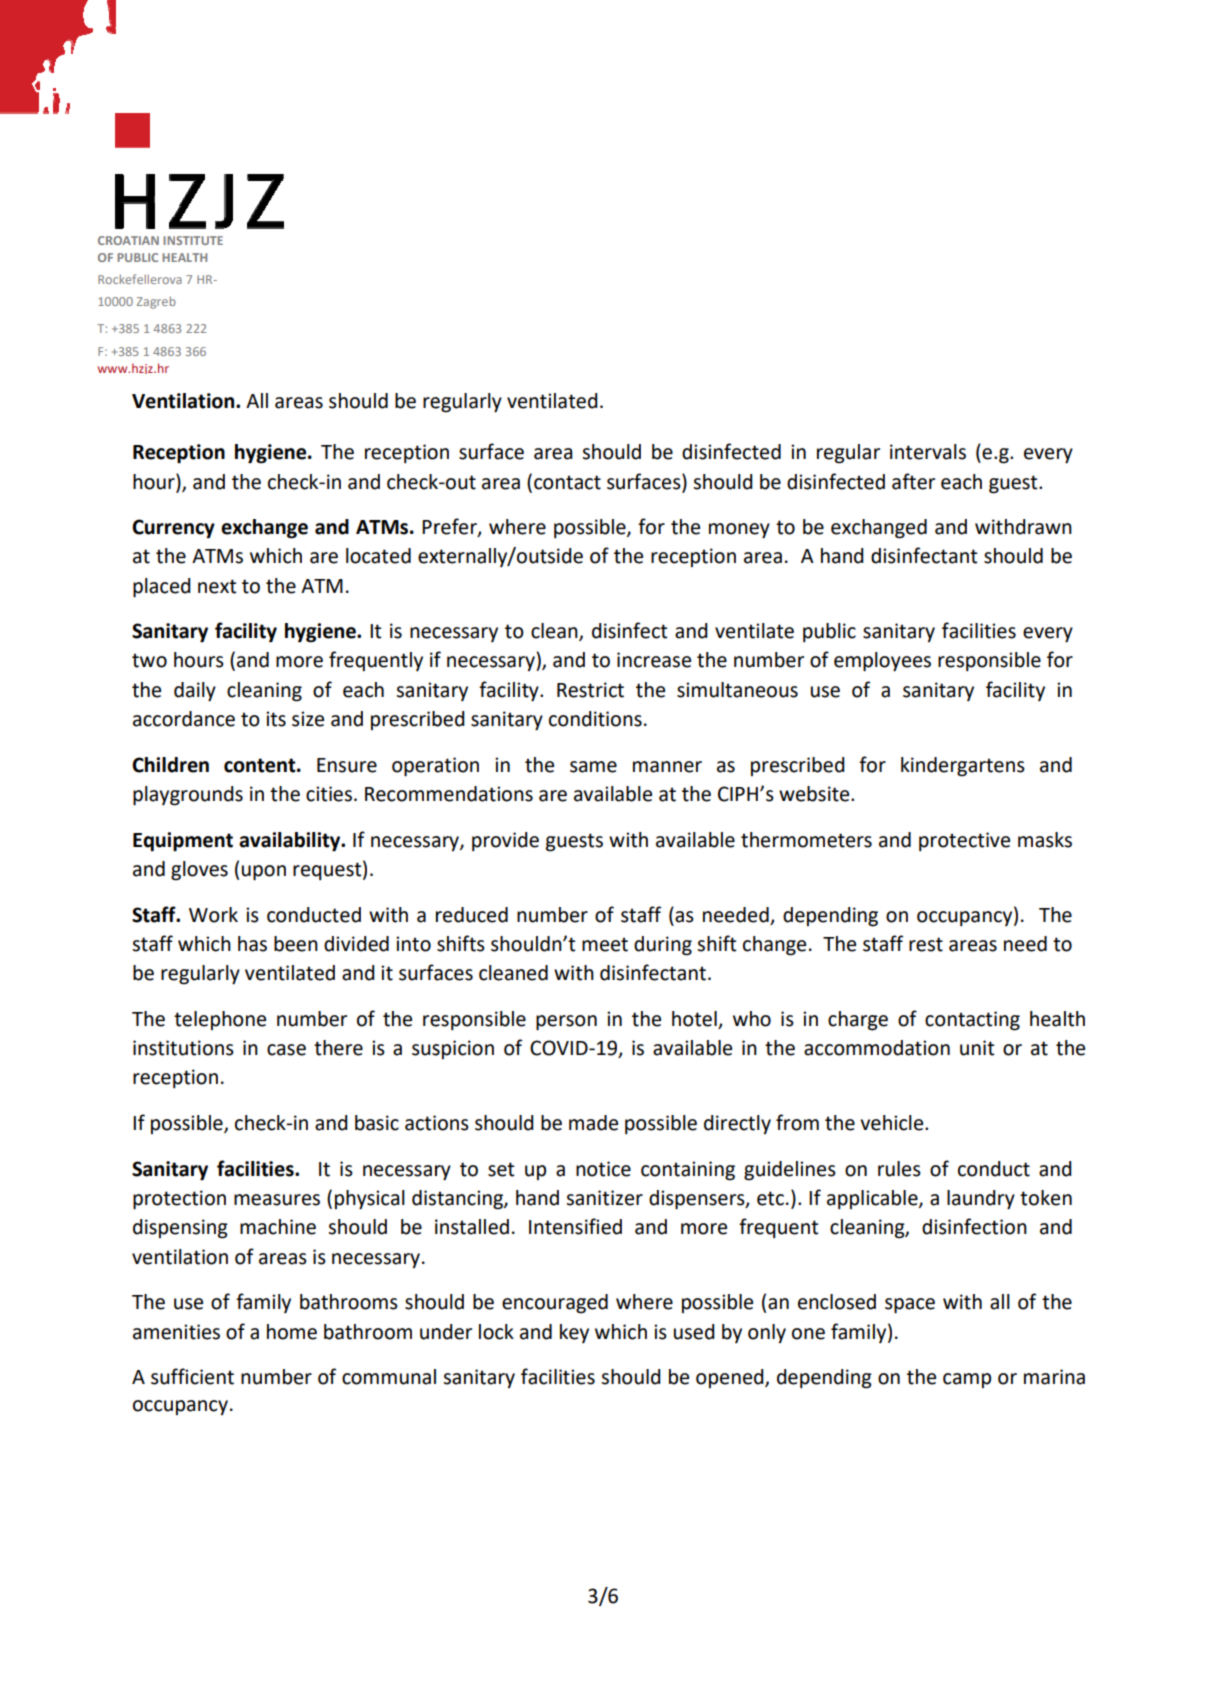  Describe the element at coordinates (276, 719) in the screenshot. I see `its` at that location.
